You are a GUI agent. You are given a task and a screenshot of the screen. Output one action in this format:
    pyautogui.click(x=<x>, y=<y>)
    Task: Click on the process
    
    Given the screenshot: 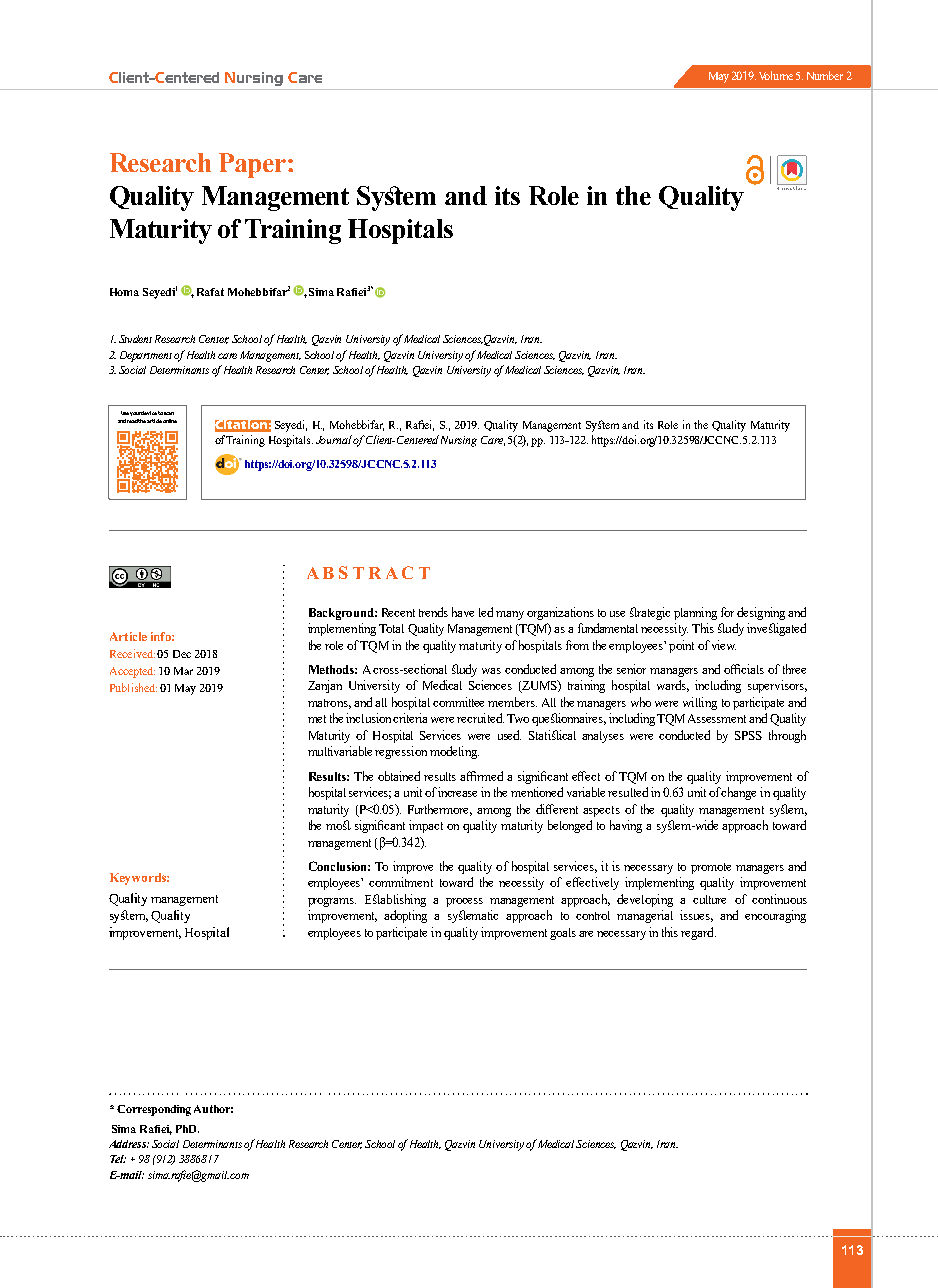 What is the action you would take?
    pyautogui.click(x=464, y=902)
